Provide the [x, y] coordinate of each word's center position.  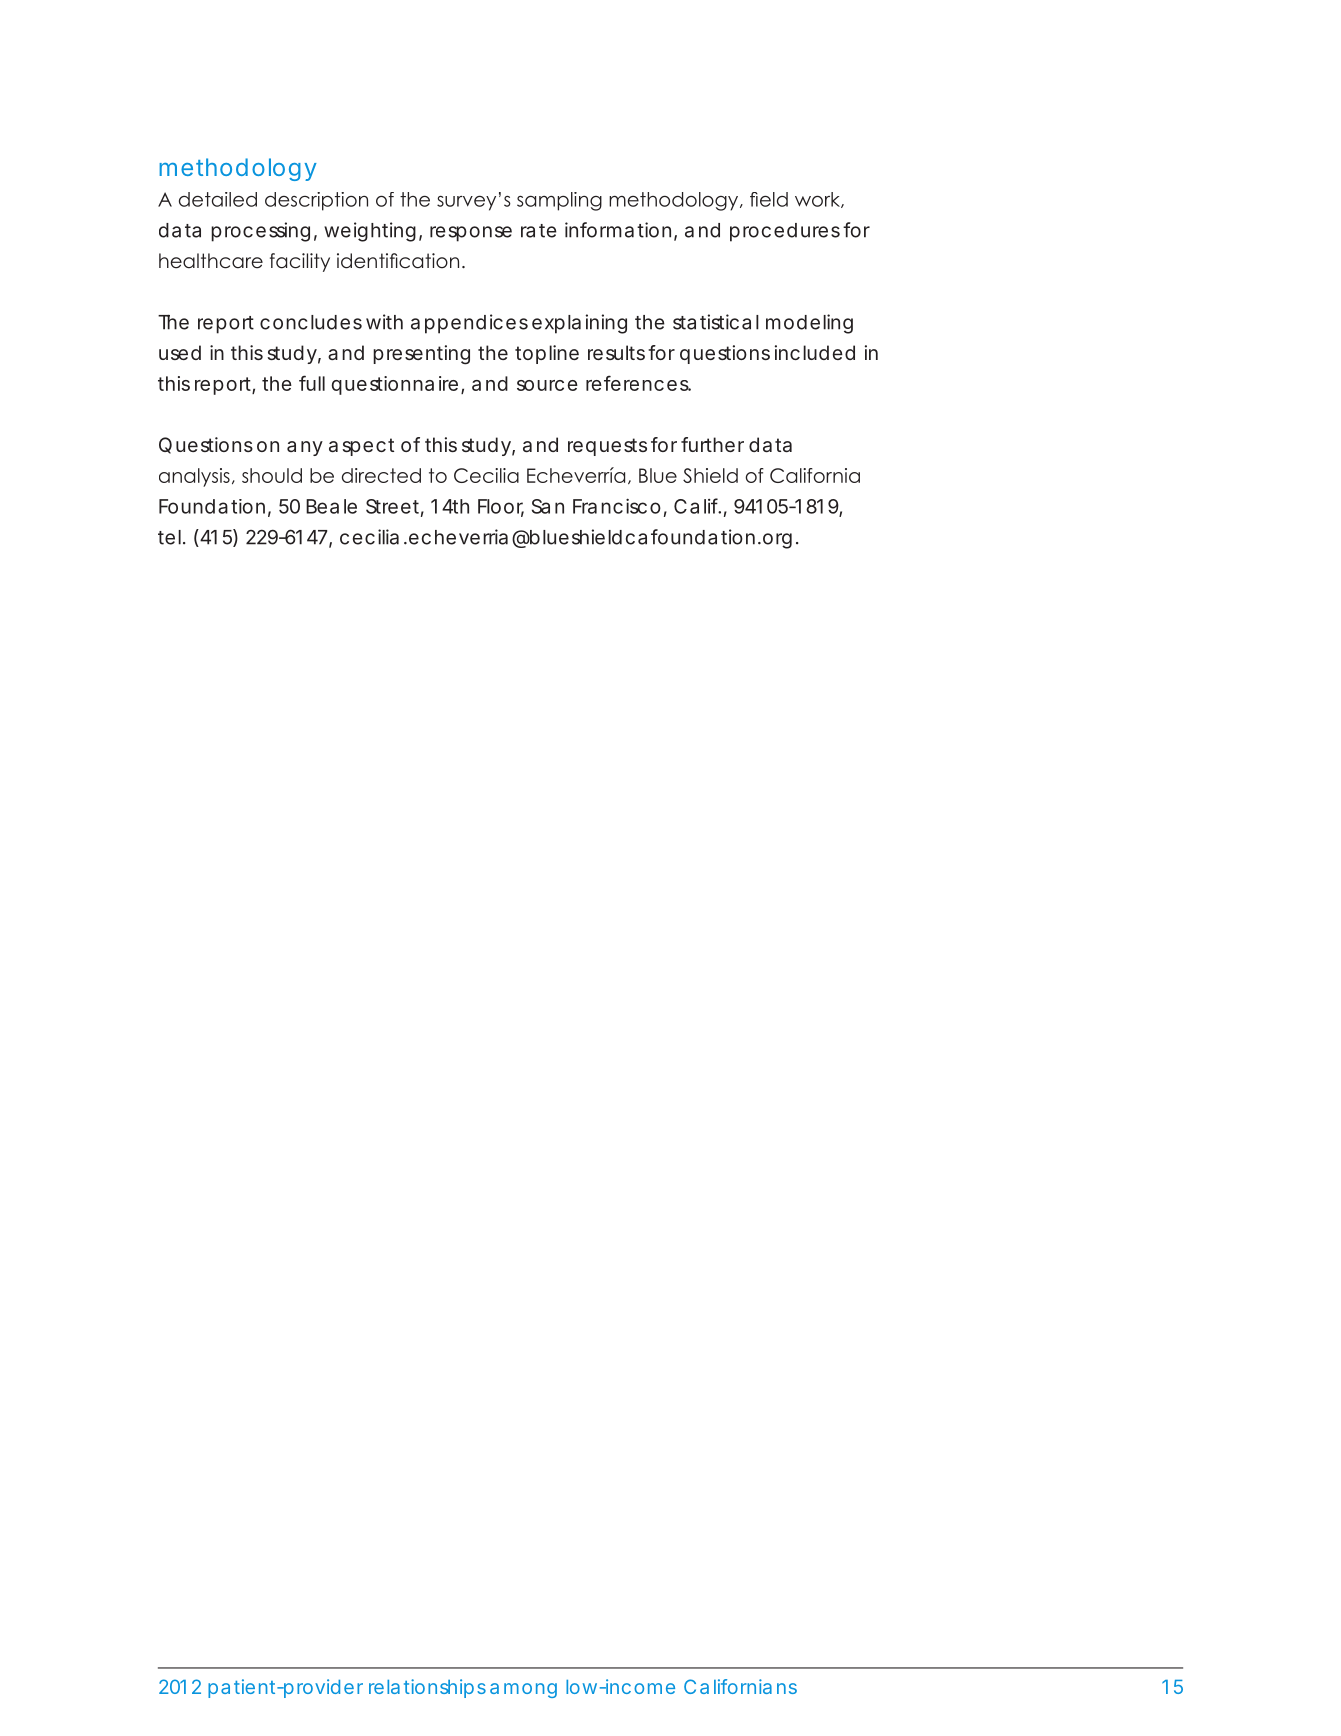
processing [260, 232]
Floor [501, 507]
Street [395, 507]
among [523, 1690]
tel [169, 537]
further [712, 444]
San [548, 506]
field [769, 199]
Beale [331, 506]
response [471, 234]
